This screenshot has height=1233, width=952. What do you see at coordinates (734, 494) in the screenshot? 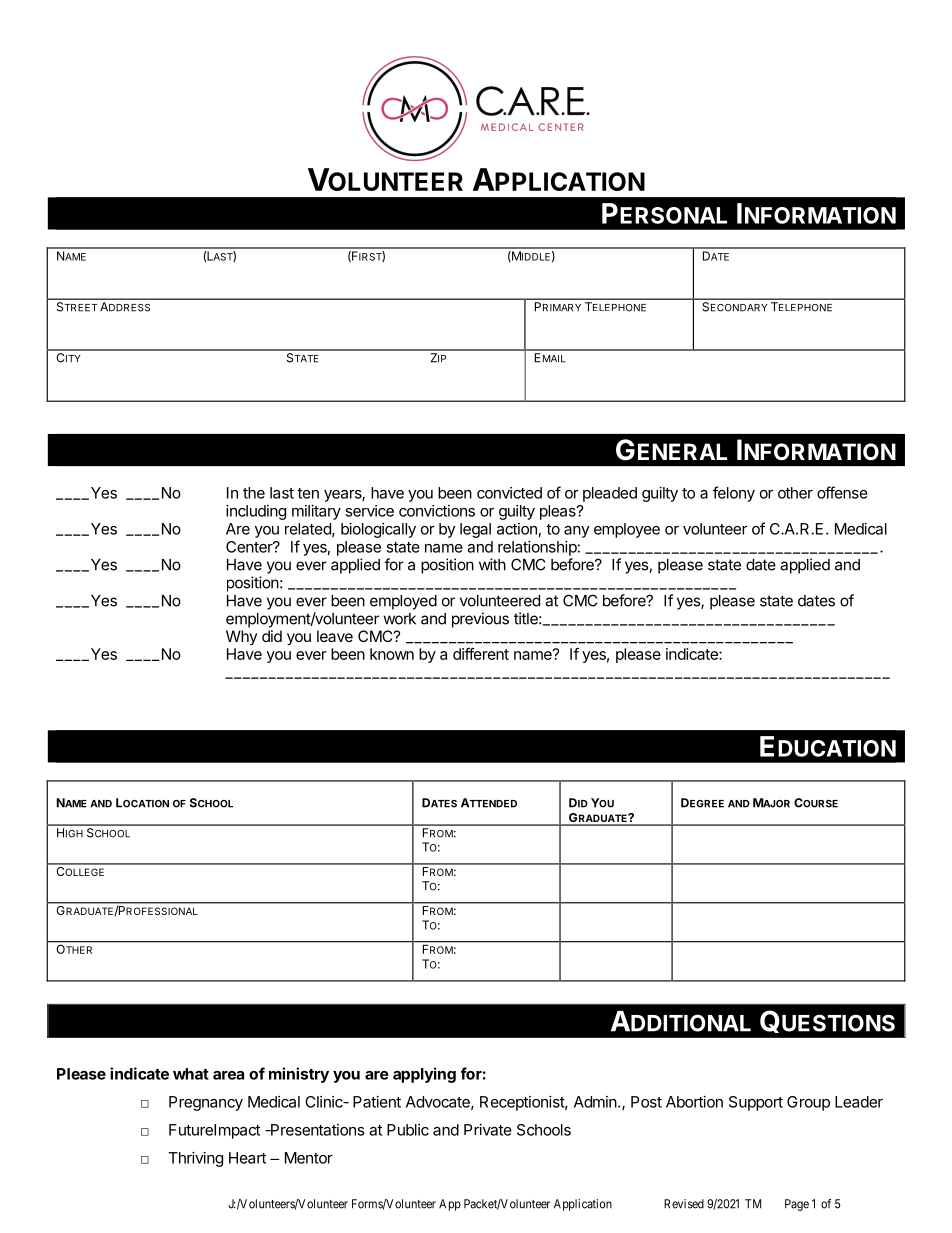
I see `felony` at bounding box center [734, 494].
